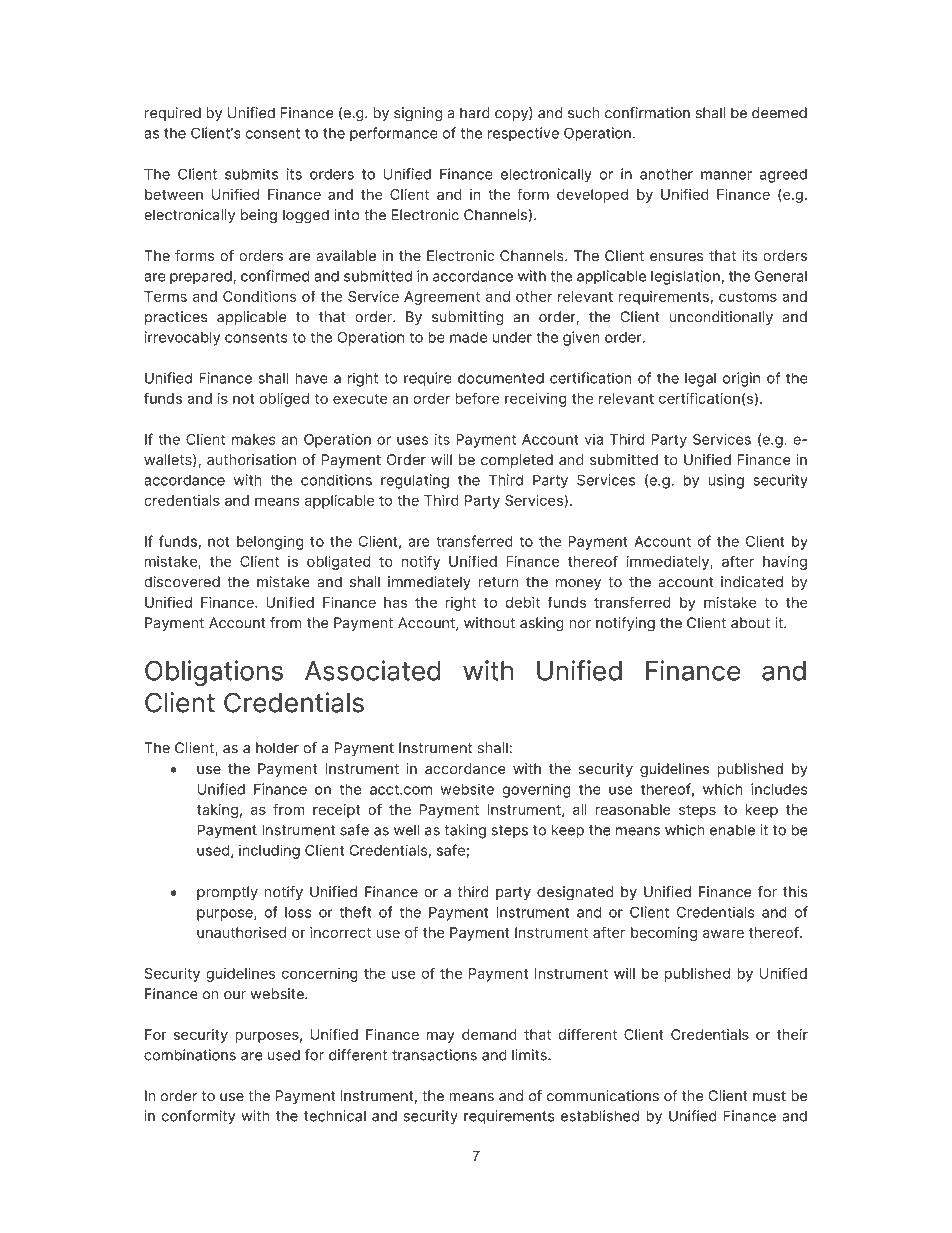 The width and height of the image is (952, 1233). I want to click on discovered, so click(182, 582).
